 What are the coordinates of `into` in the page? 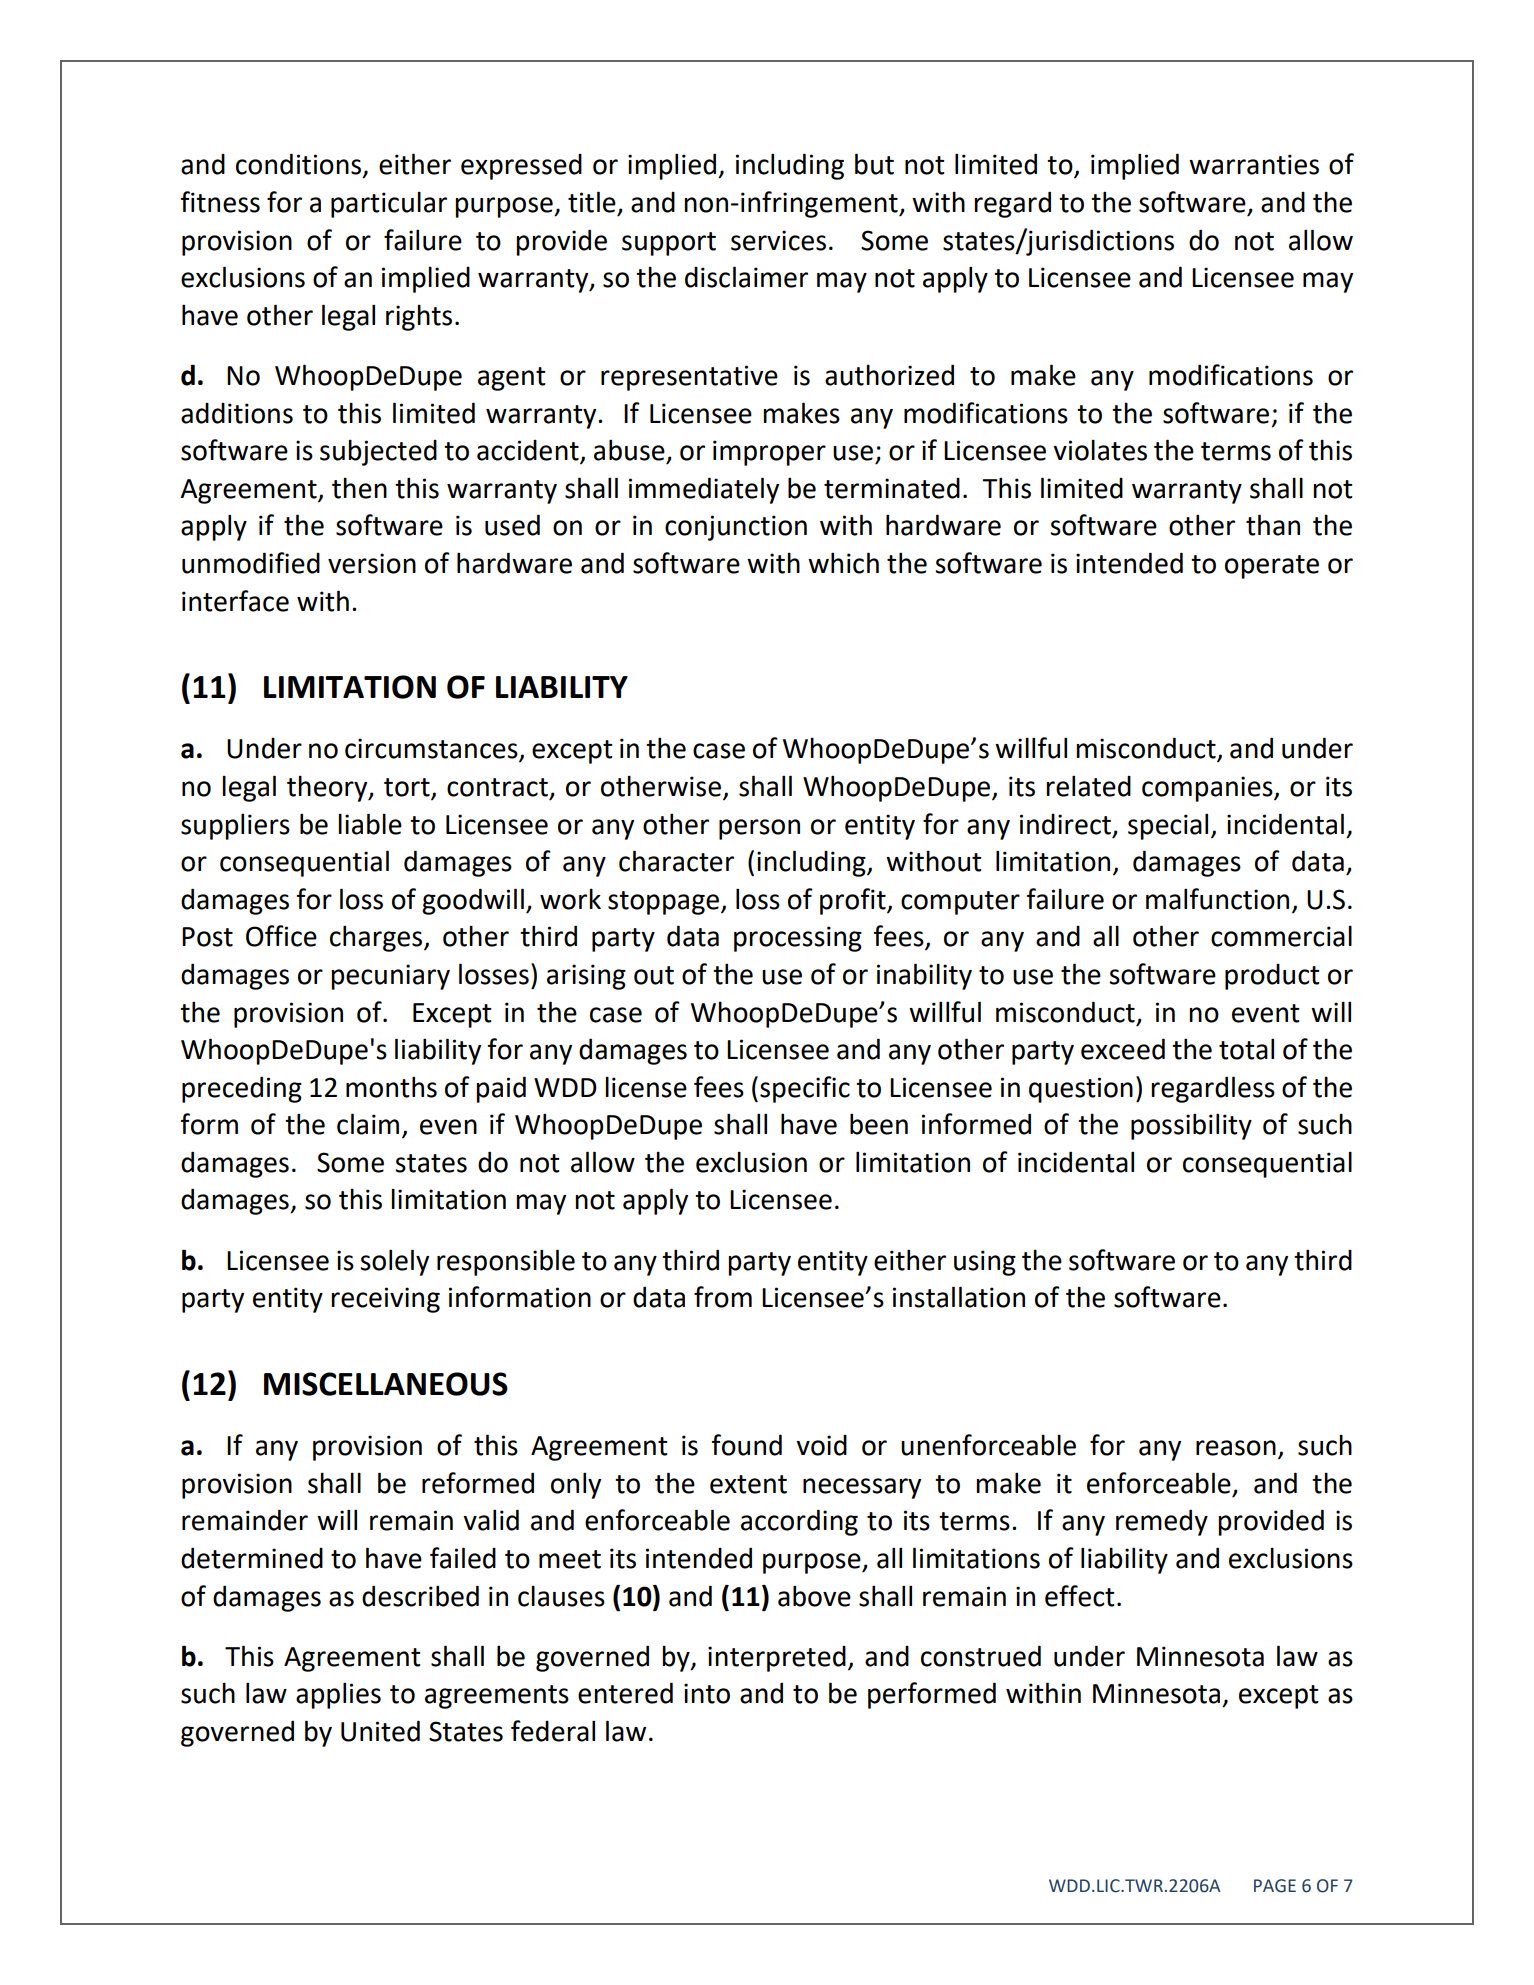 It's located at (707, 1693).
